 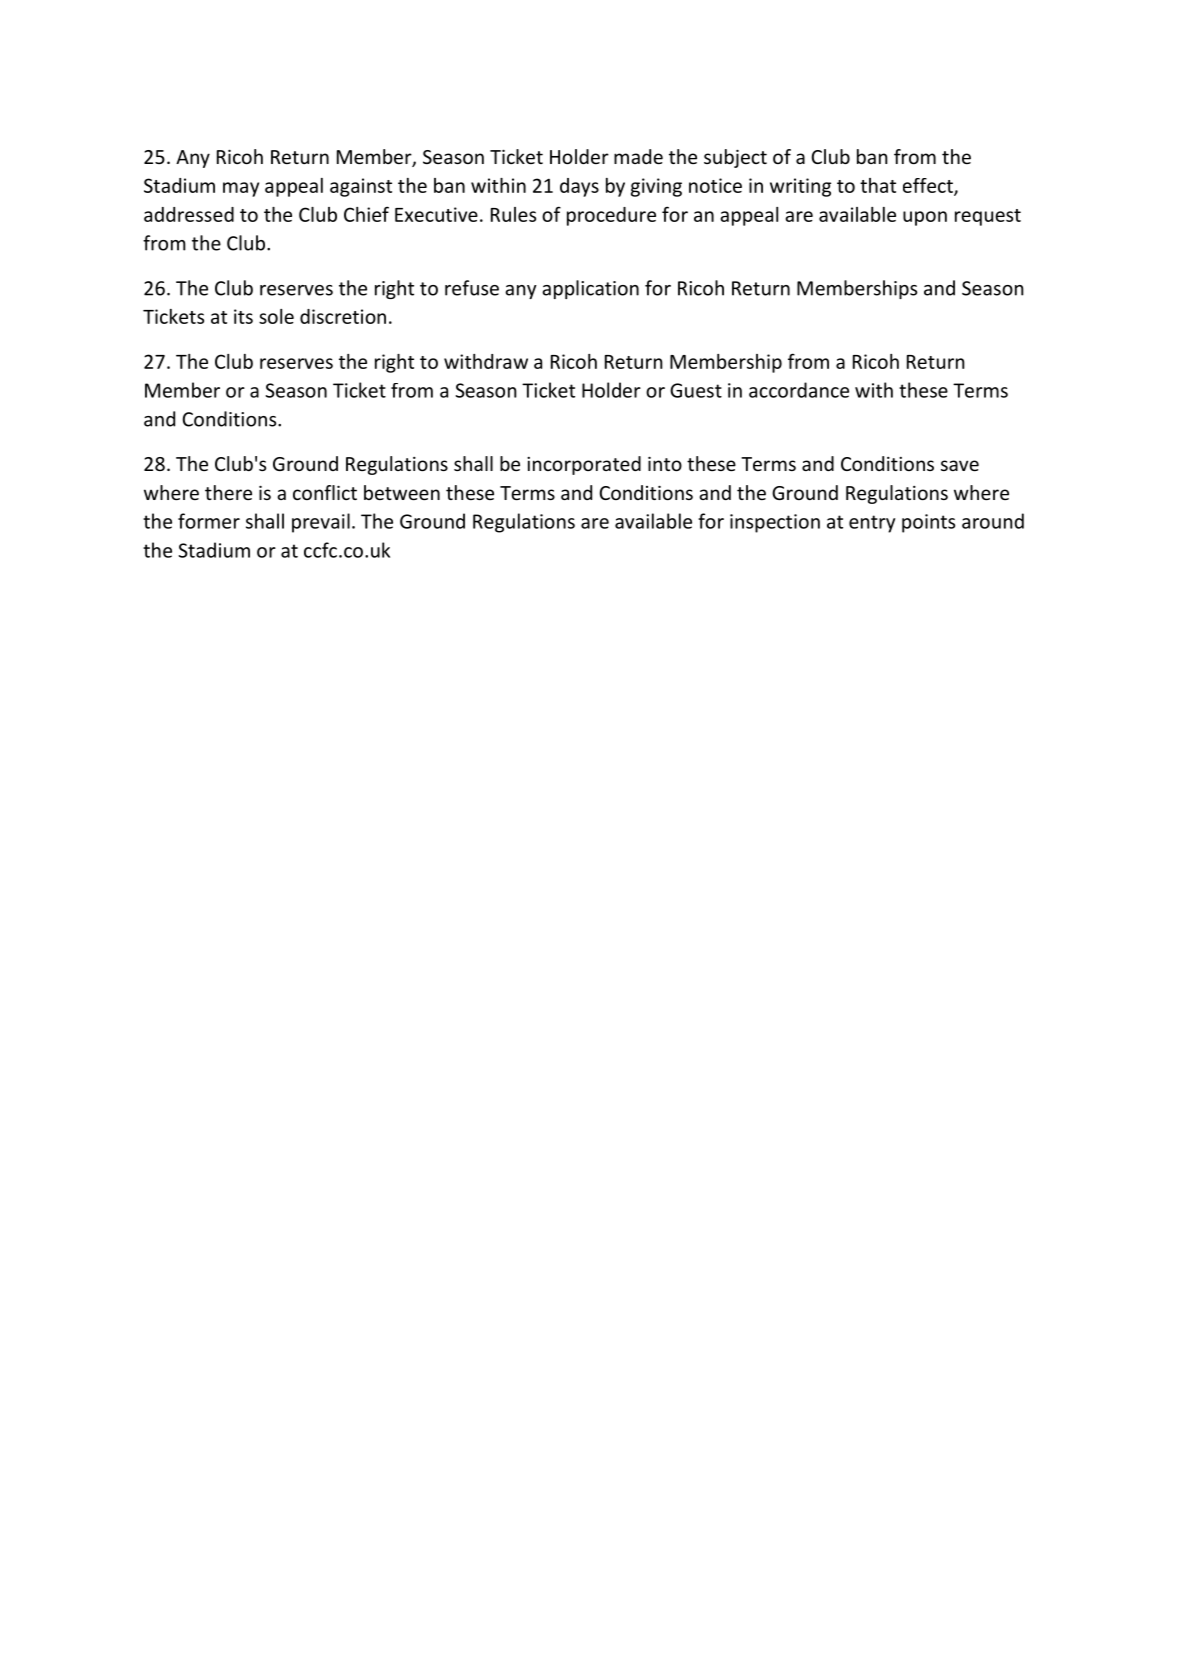 I want to click on accordance, so click(x=799, y=390).
